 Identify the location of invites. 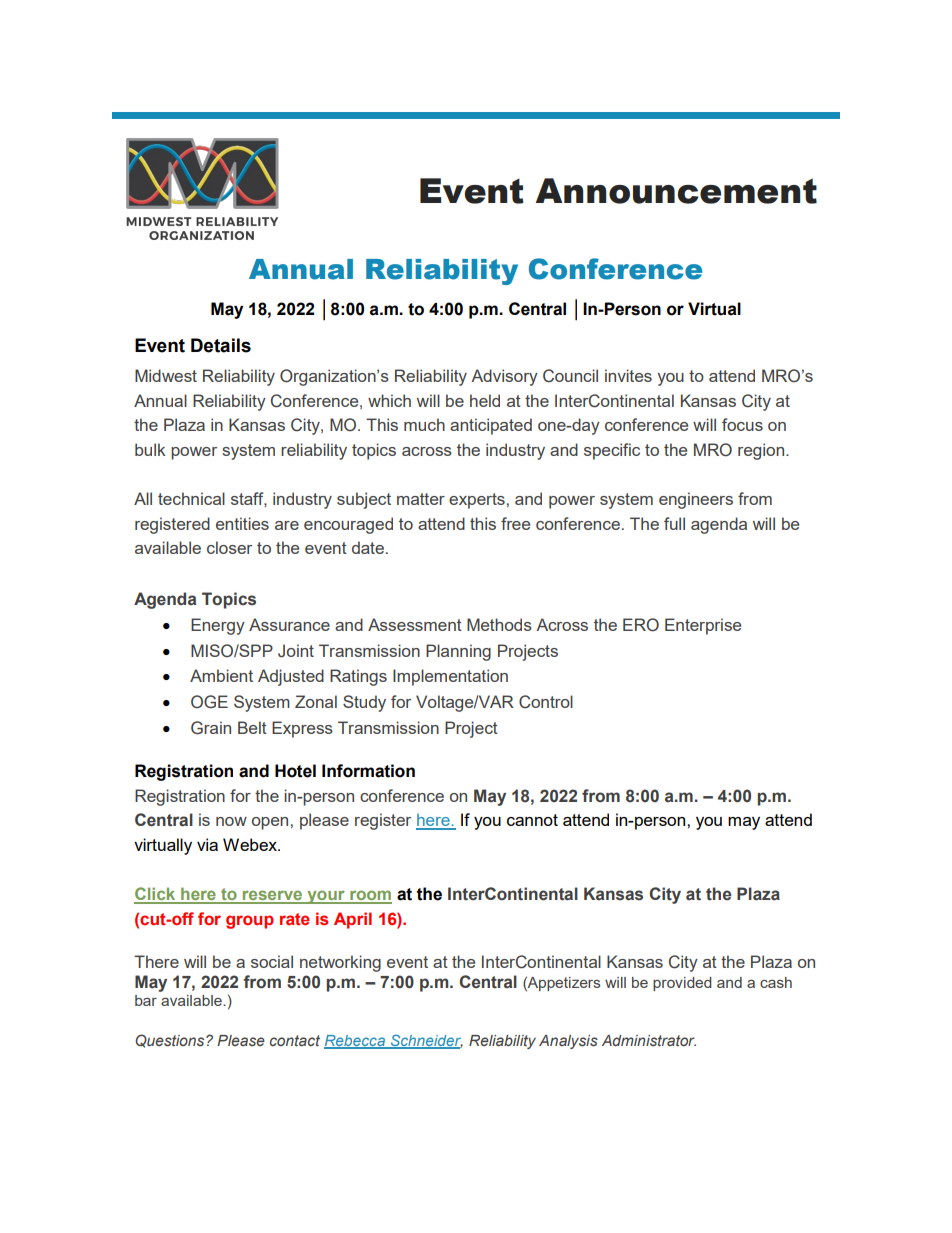
(628, 375).
